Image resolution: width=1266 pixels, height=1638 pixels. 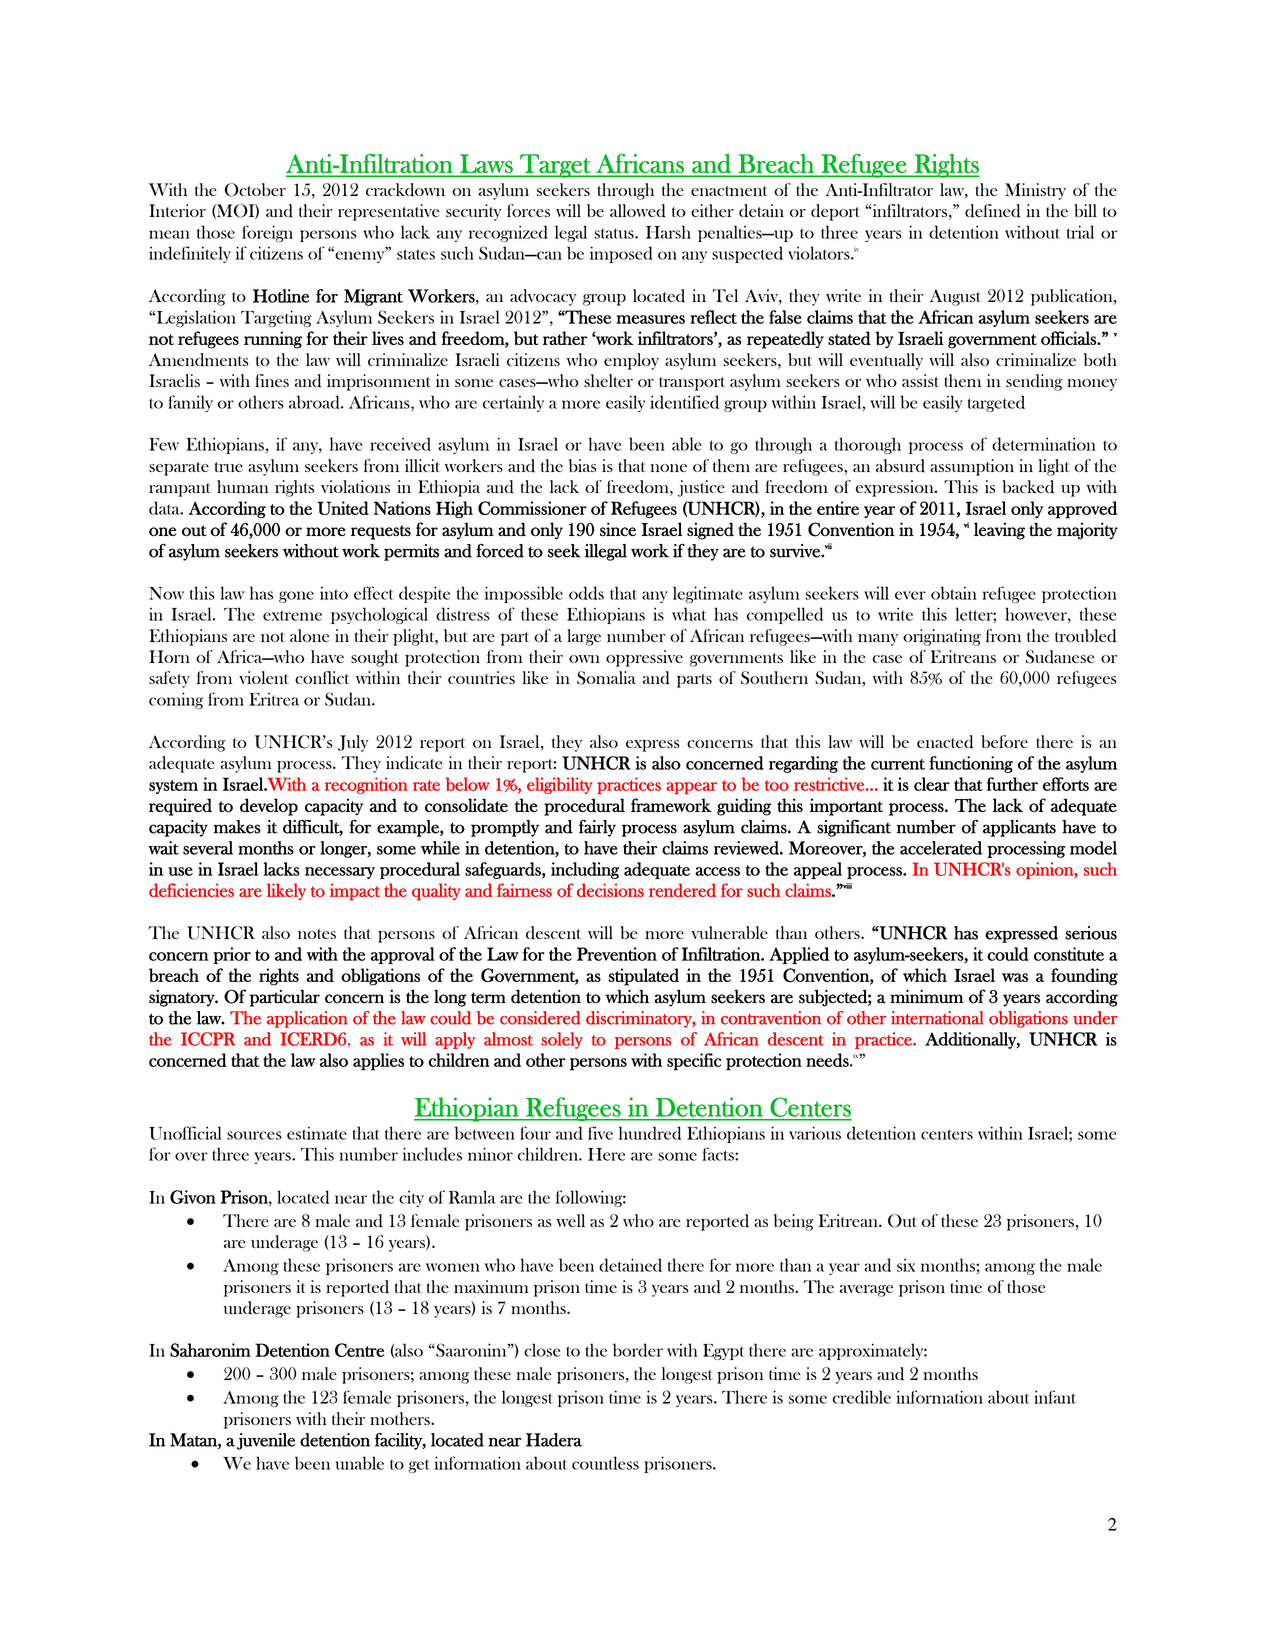 I want to click on defined, so click(x=992, y=211).
